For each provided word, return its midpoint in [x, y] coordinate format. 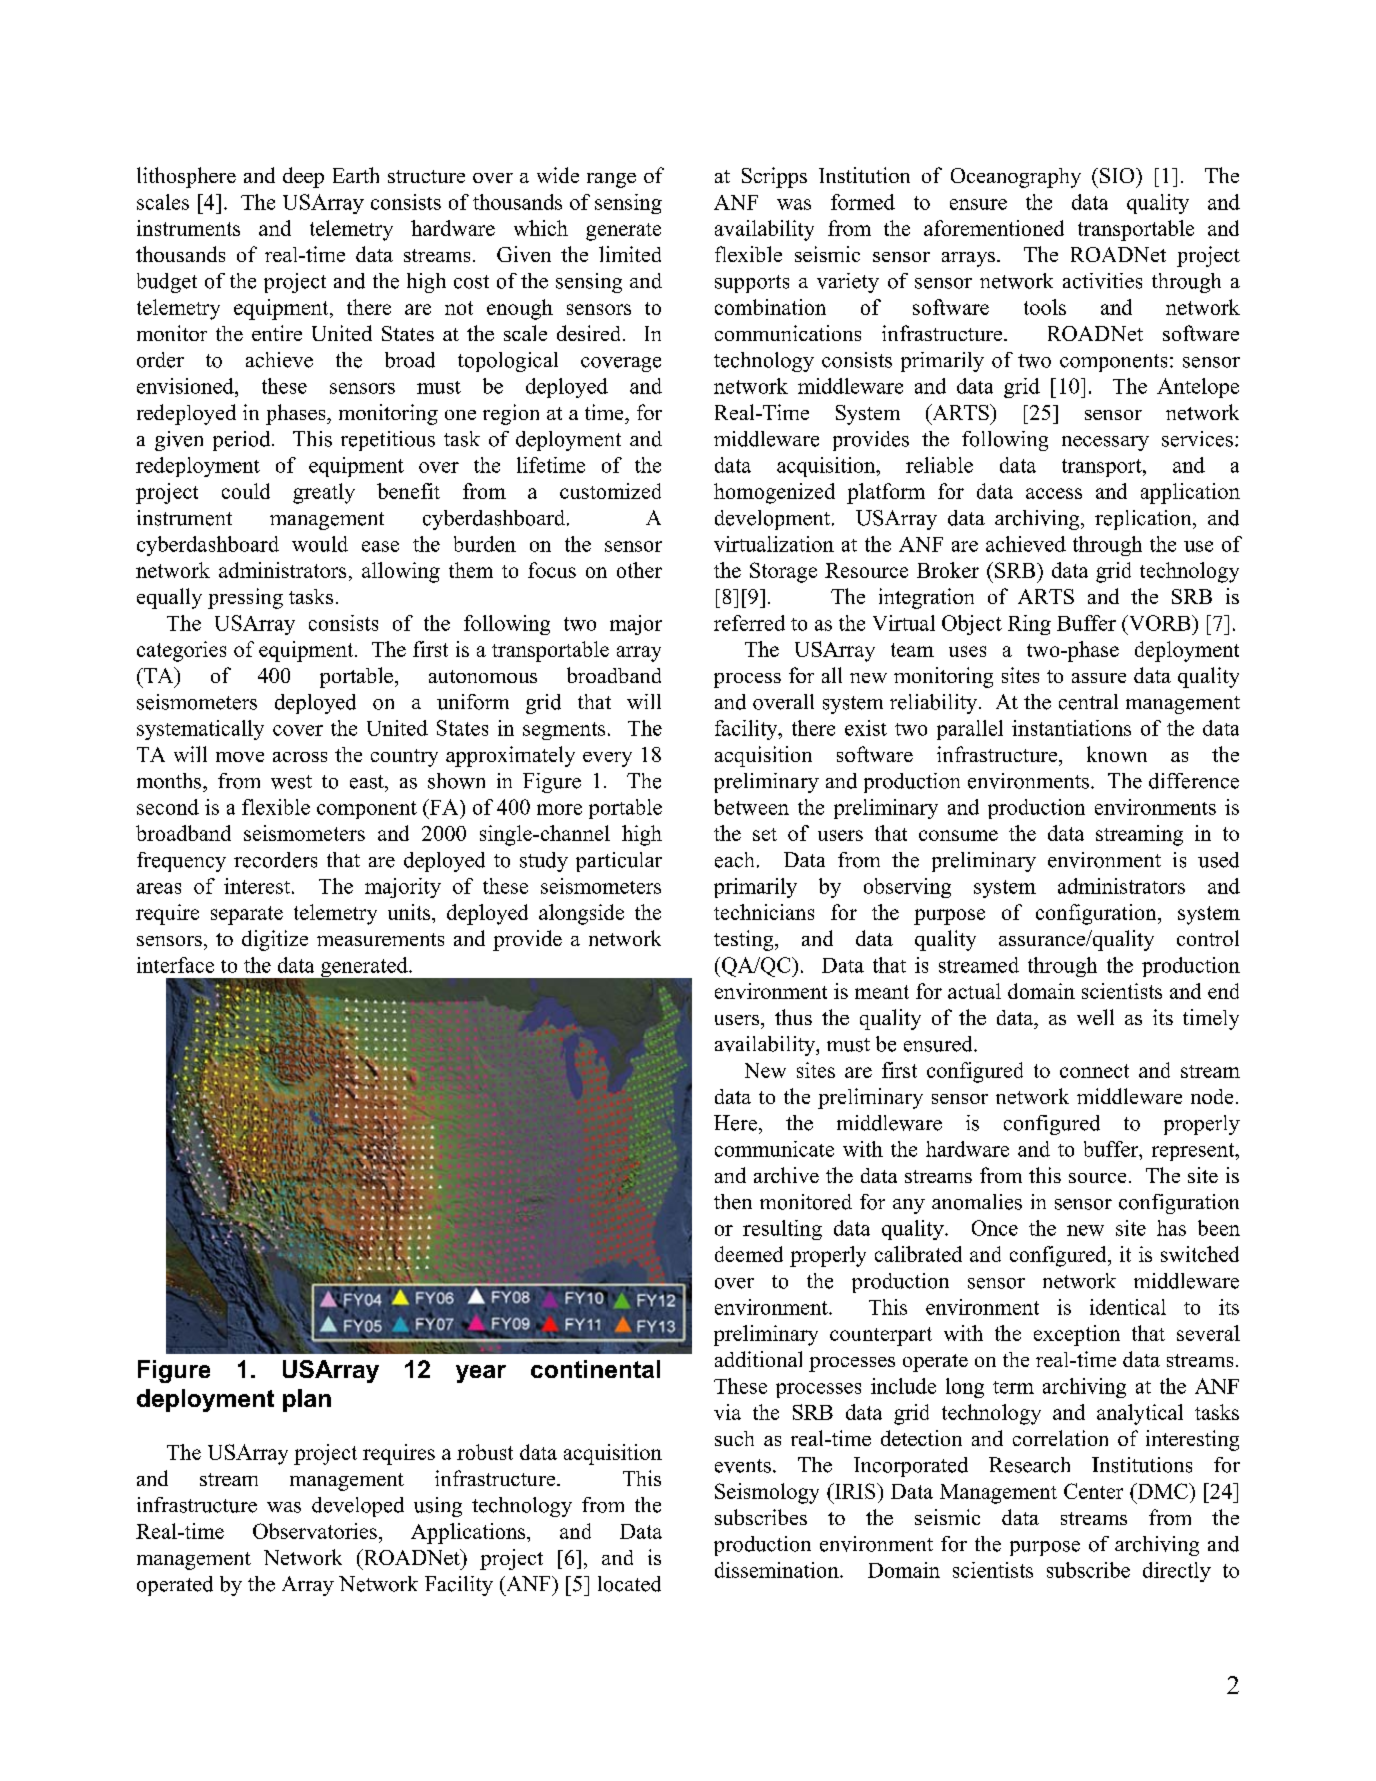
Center [1093, 1491]
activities [1102, 281]
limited [630, 254]
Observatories [315, 1531]
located [629, 1584]
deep [303, 177]
